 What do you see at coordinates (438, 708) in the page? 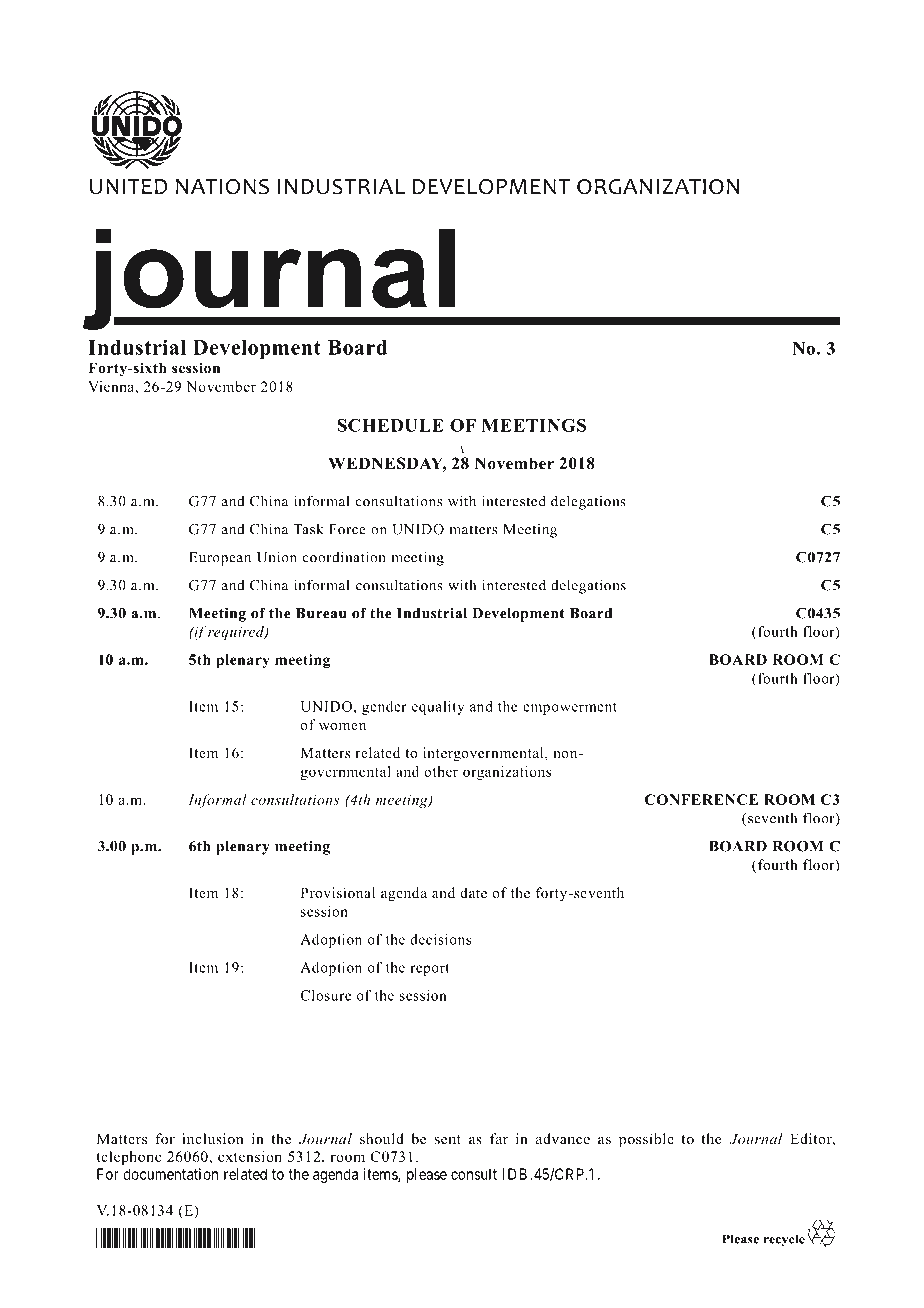
I see `equality` at bounding box center [438, 708].
